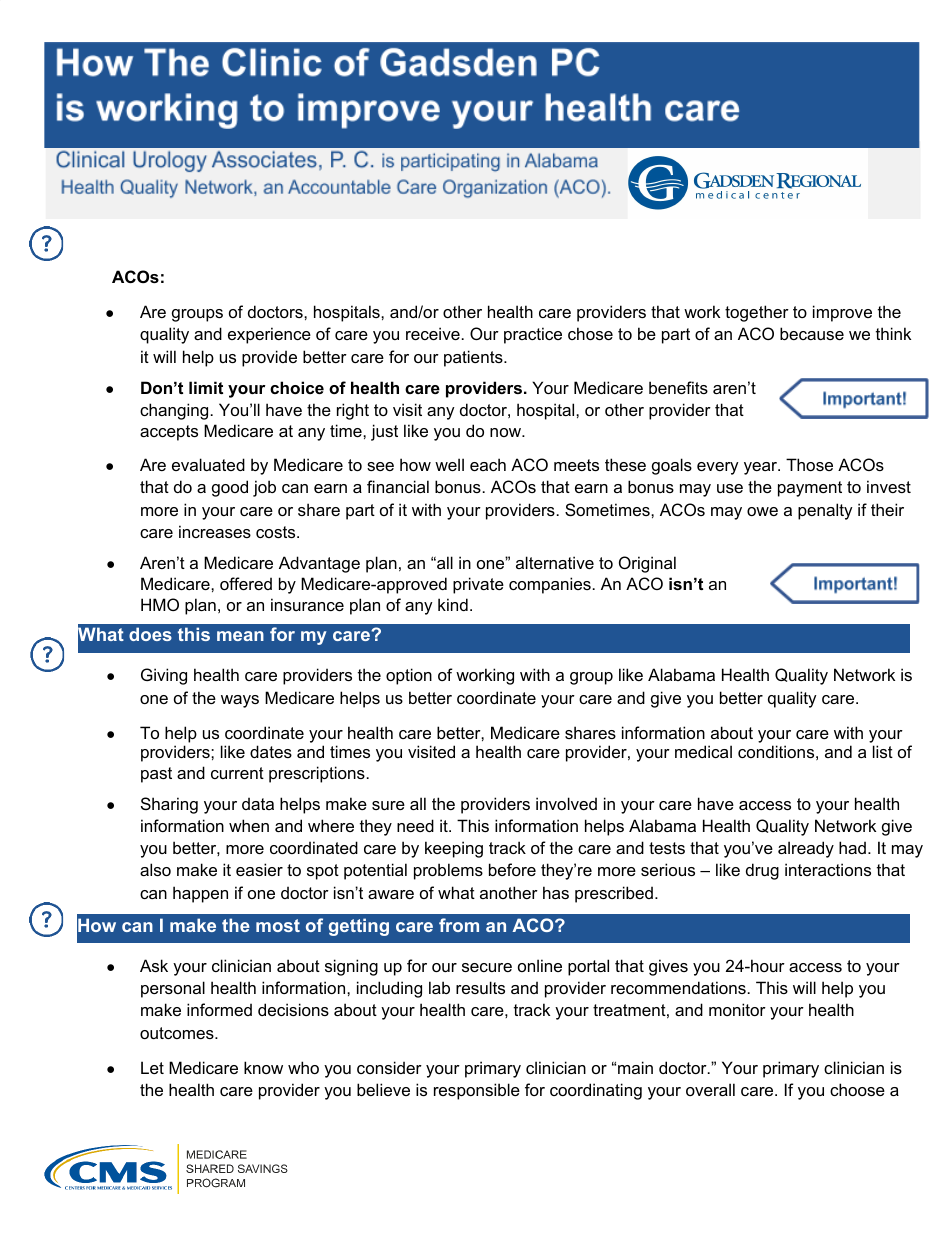  I want to click on experience, so click(269, 335).
